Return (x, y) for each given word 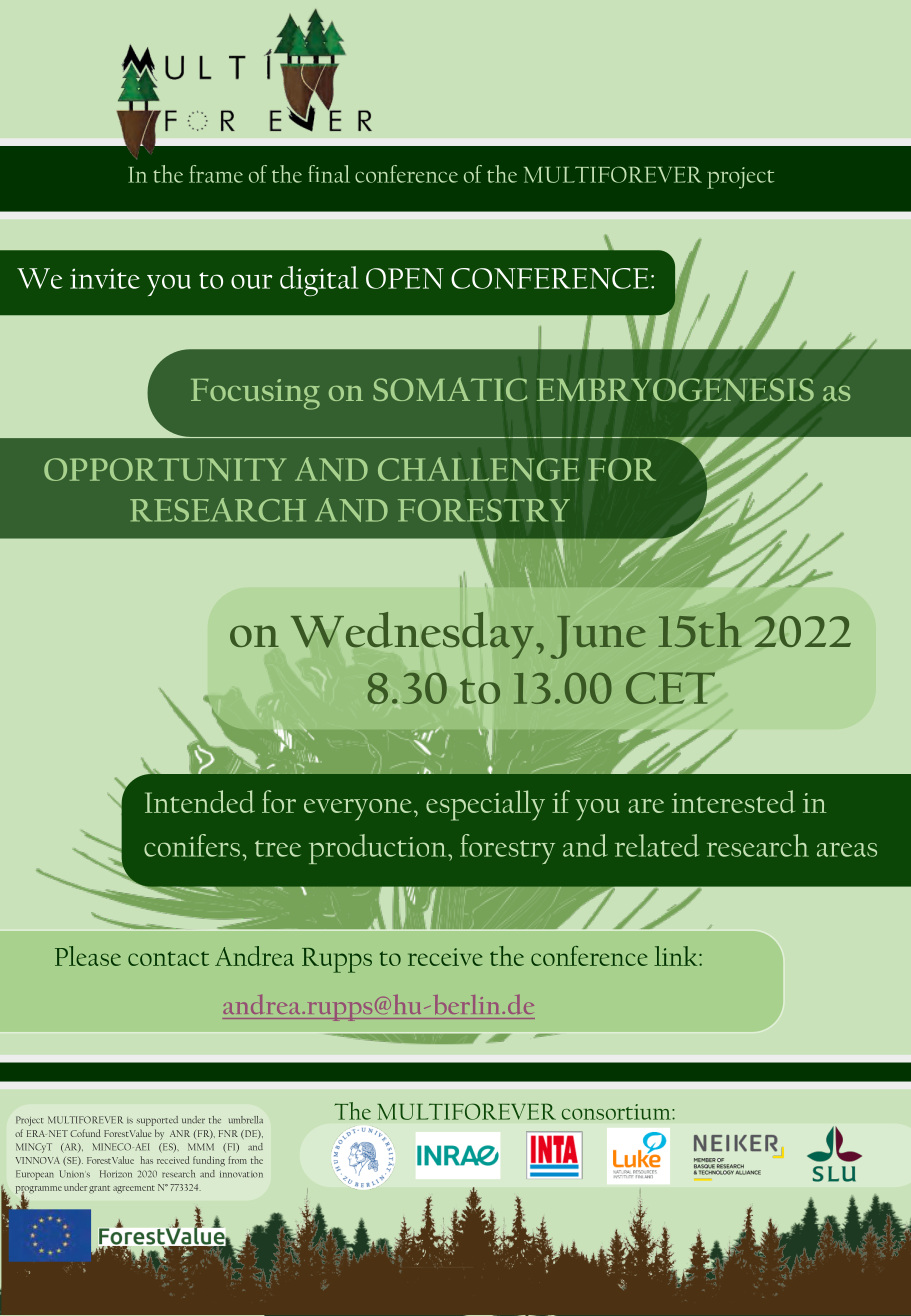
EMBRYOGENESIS (675, 389)
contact (168, 958)
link (677, 956)
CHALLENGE (479, 469)
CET (670, 688)
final (329, 174)
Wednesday (412, 635)
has (146, 1160)
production (379, 849)
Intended (200, 801)
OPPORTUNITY (165, 469)
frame (216, 174)
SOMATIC (450, 389)
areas (847, 849)
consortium (617, 1112)
